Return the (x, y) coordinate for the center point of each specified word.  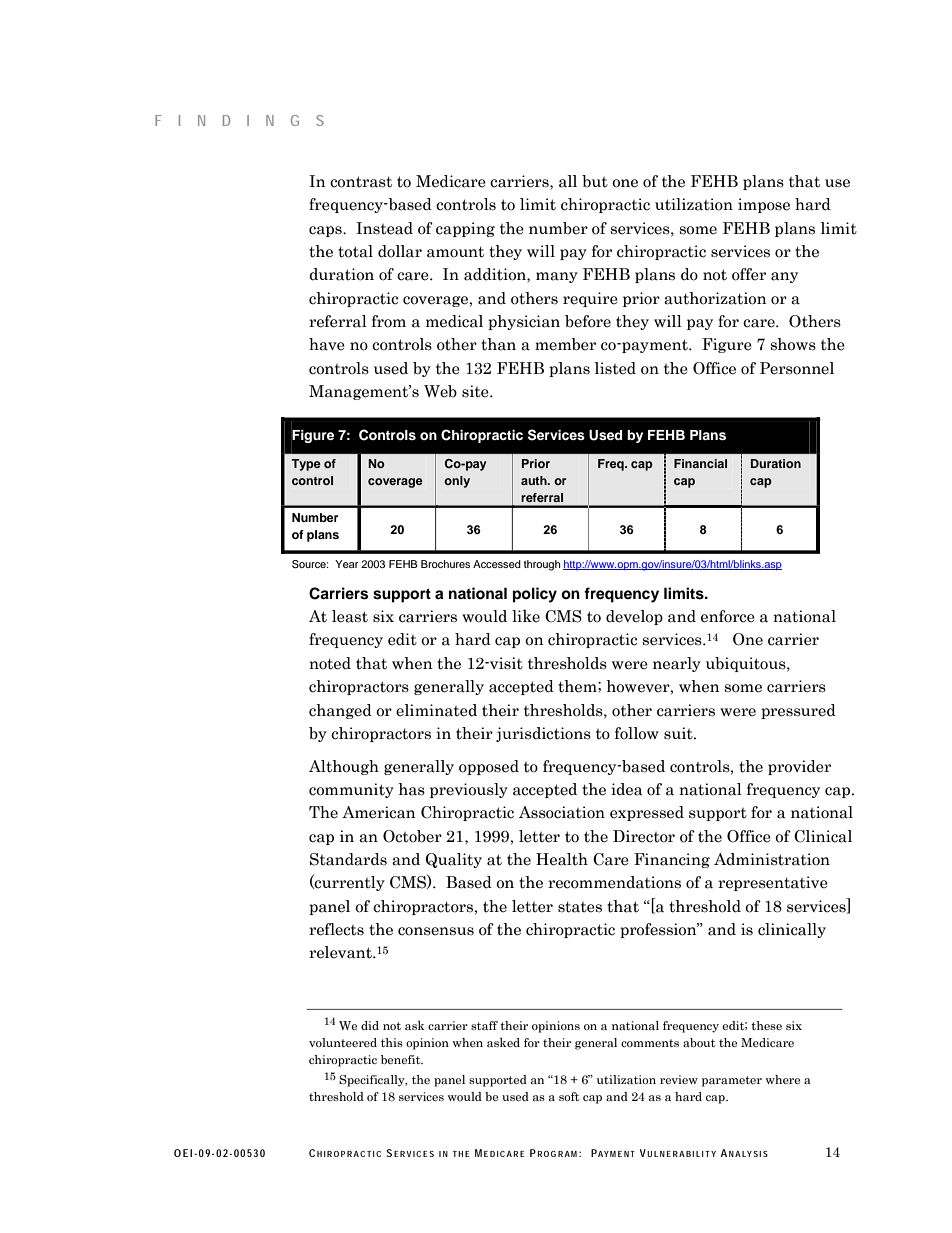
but (595, 181)
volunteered (343, 1042)
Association (562, 812)
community (351, 790)
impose (764, 205)
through (542, 565)
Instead (384, 228)
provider (799, 767)
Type (306, 465)
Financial (700, 463)
